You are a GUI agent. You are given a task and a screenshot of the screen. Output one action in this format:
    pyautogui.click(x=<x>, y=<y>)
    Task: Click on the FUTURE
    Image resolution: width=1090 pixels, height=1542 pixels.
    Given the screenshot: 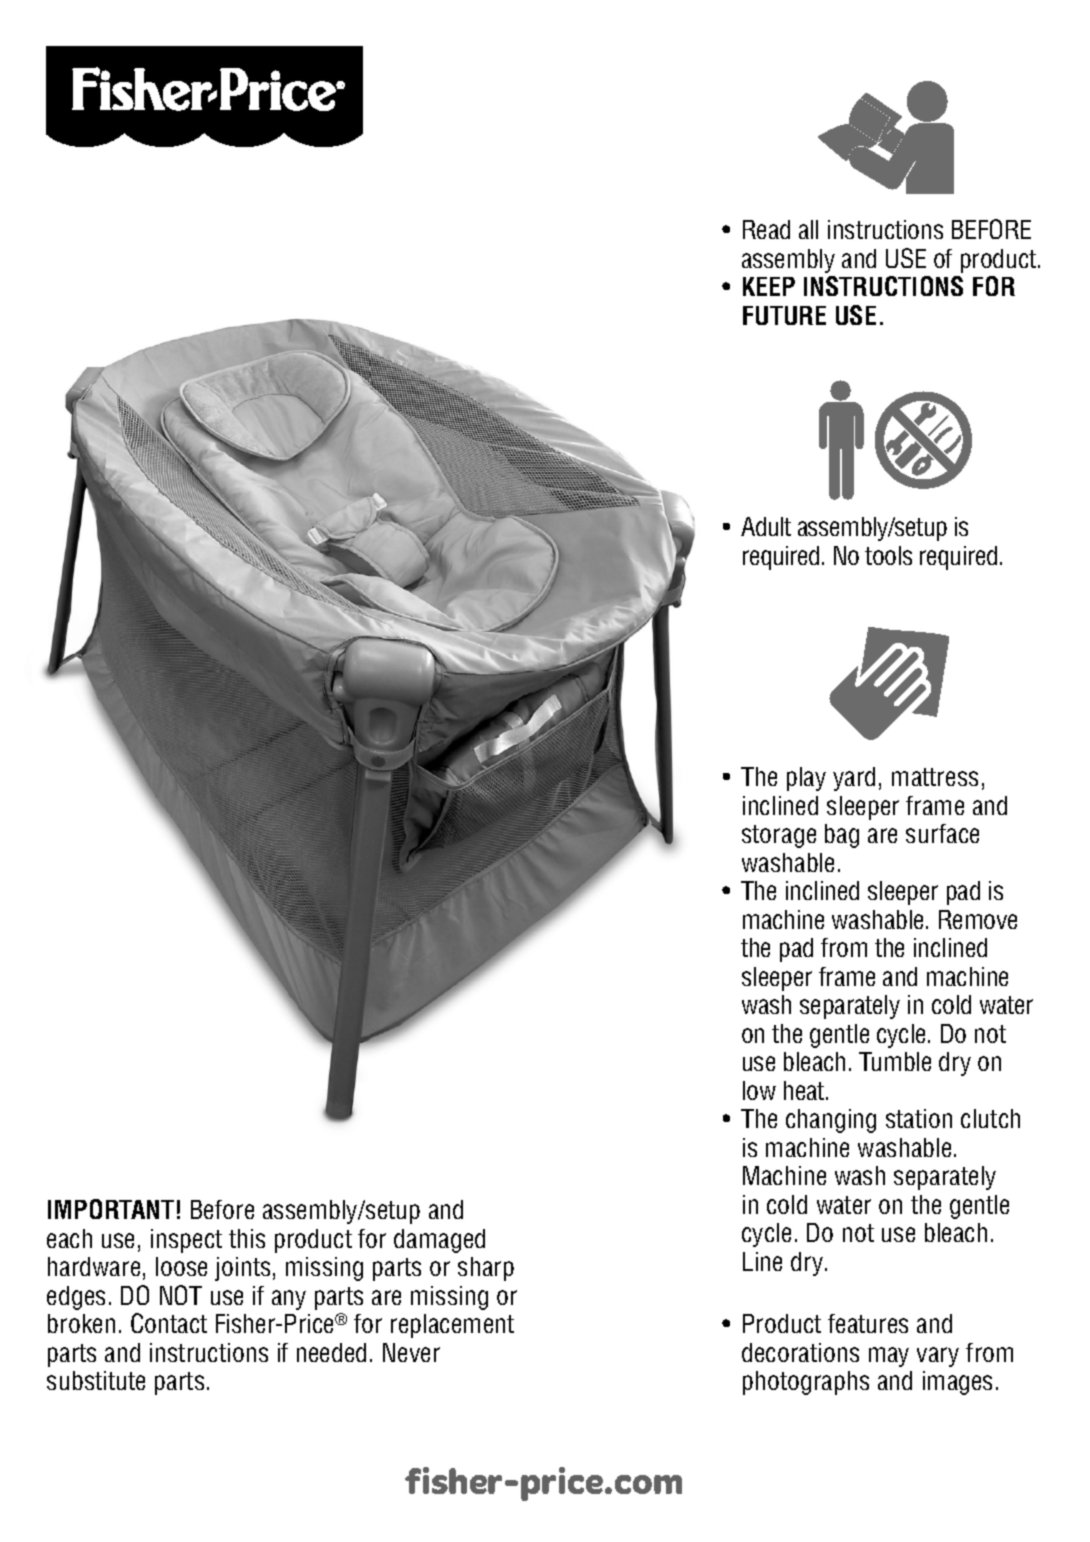 What is the action you would take?
    pyautogui.click(x=784, y=315)
